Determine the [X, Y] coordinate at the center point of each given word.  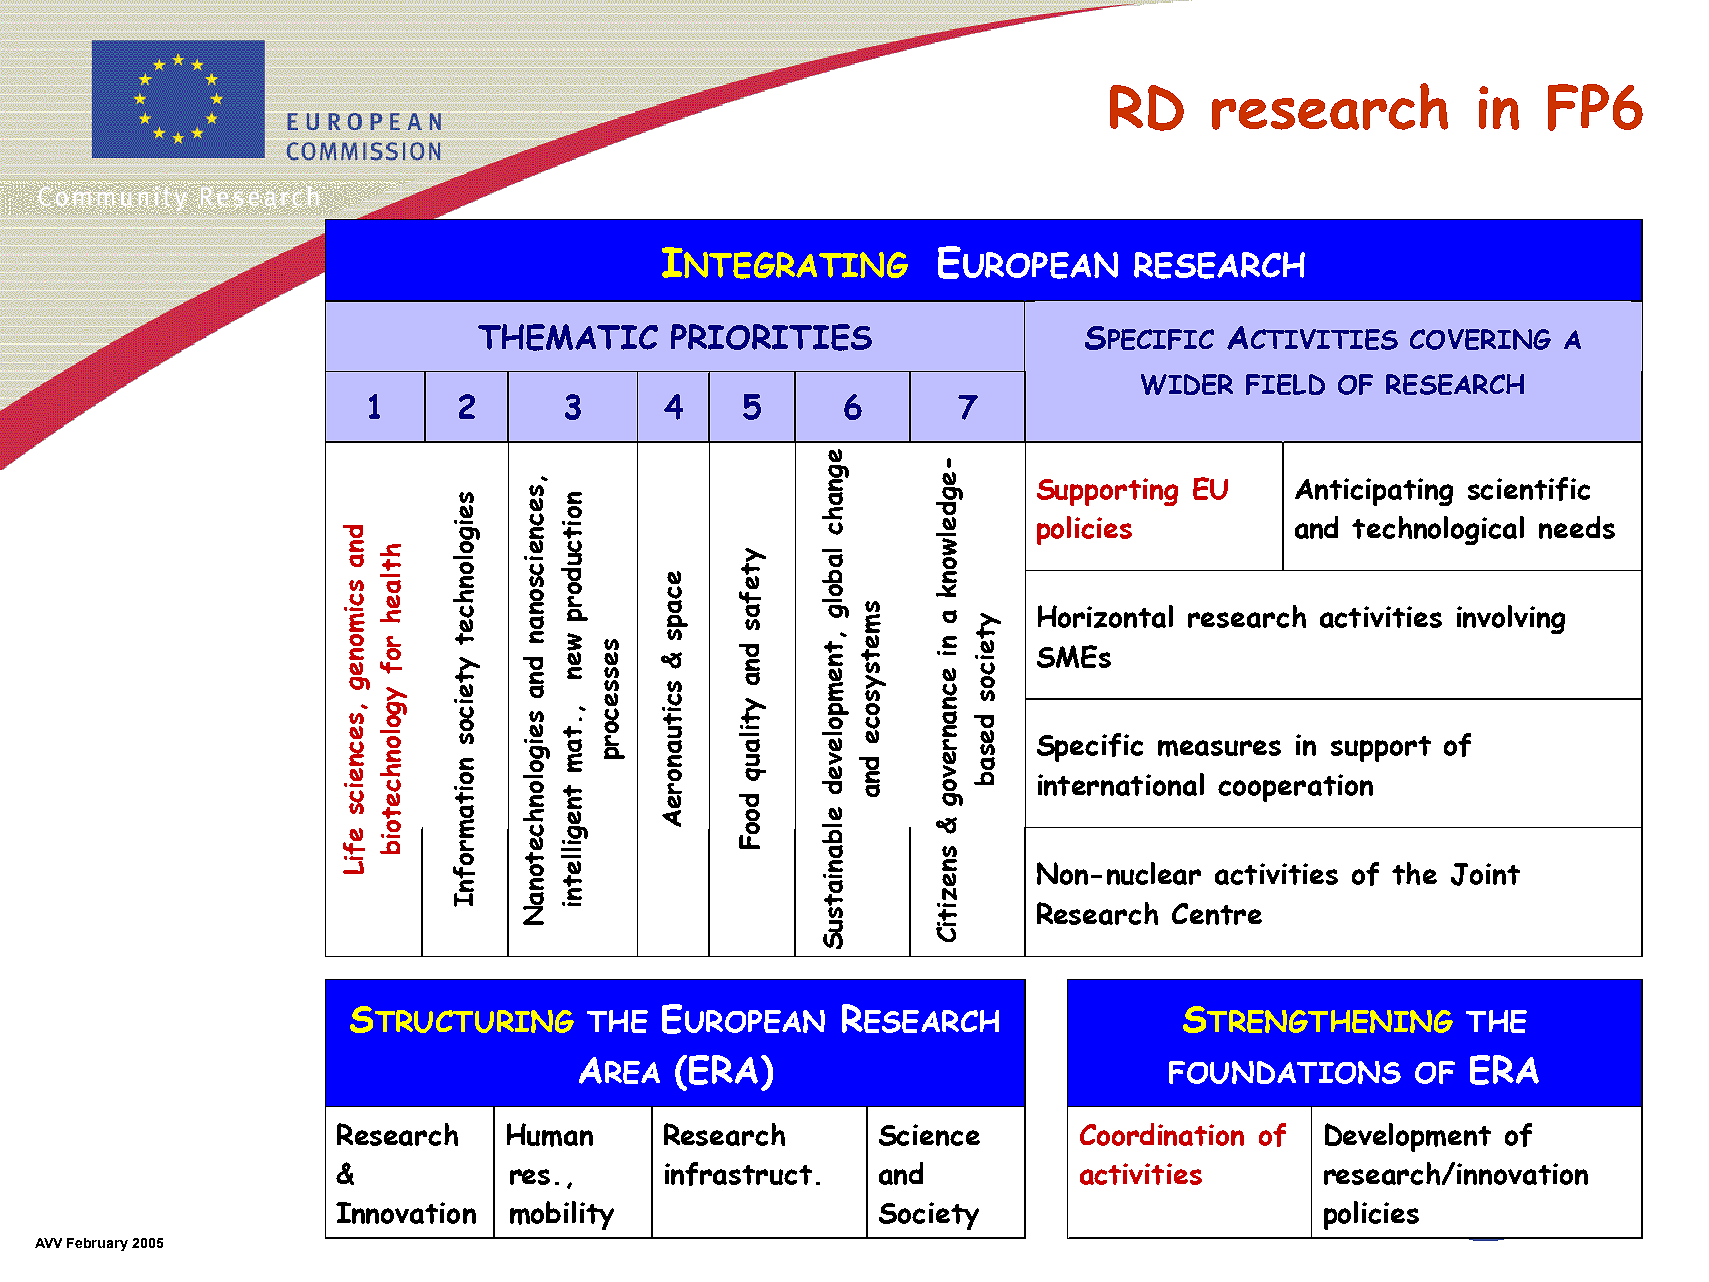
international [1121, 784]
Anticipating [1374, 492]
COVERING [1480, 339]
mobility [562, 1215]
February [97, 1244]
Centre [1217, 914]
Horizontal [1105, 616]
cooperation [1295, 788]
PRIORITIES [771, 337]
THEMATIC [568, 337]
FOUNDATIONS [1285, 1072]
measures [1219, 748]
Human [550, 1135]
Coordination [1162, 1134]
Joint [1485, 874]
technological [1438, 530]
